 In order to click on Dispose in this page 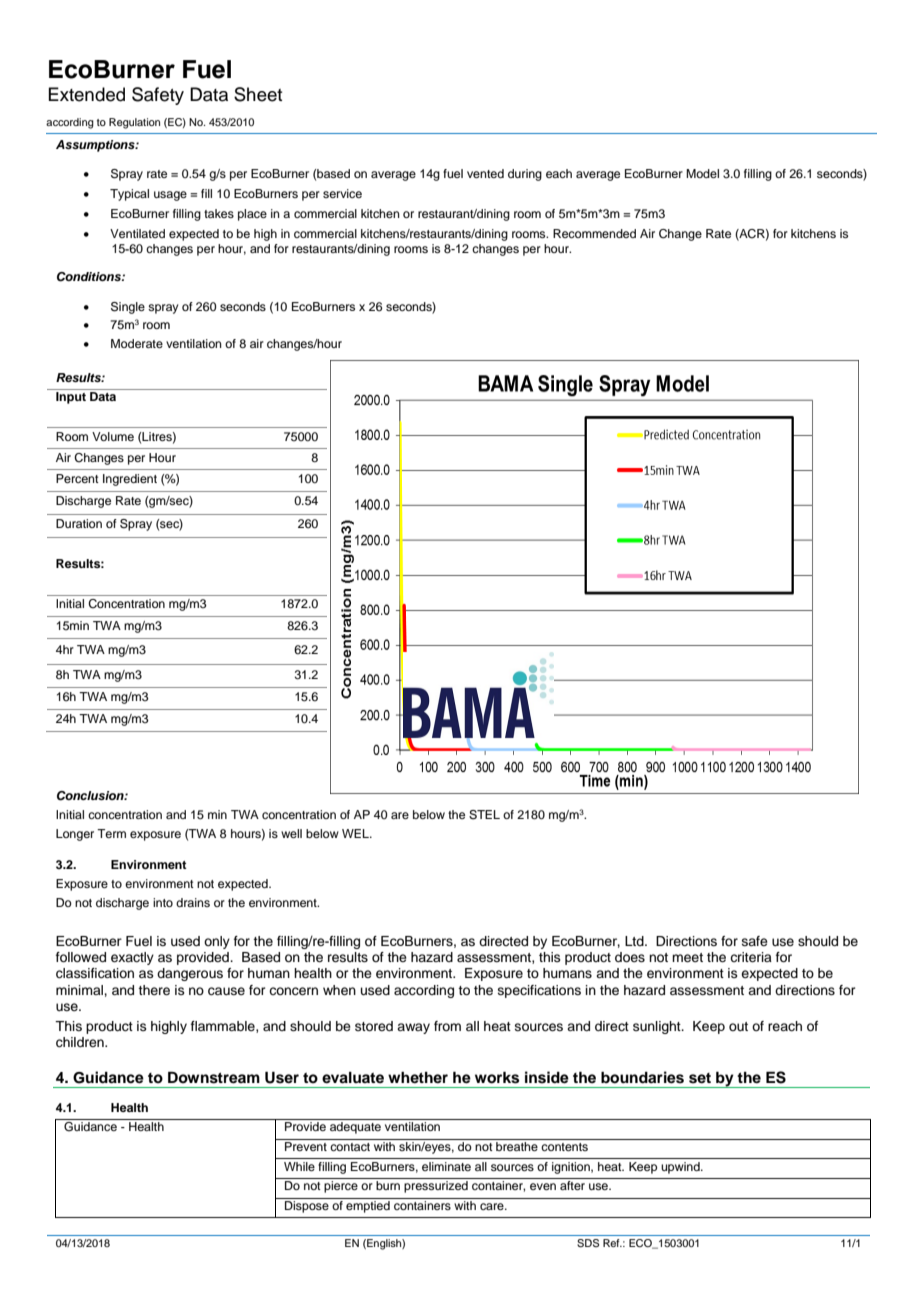, I will do `click(307, 1207)`.
